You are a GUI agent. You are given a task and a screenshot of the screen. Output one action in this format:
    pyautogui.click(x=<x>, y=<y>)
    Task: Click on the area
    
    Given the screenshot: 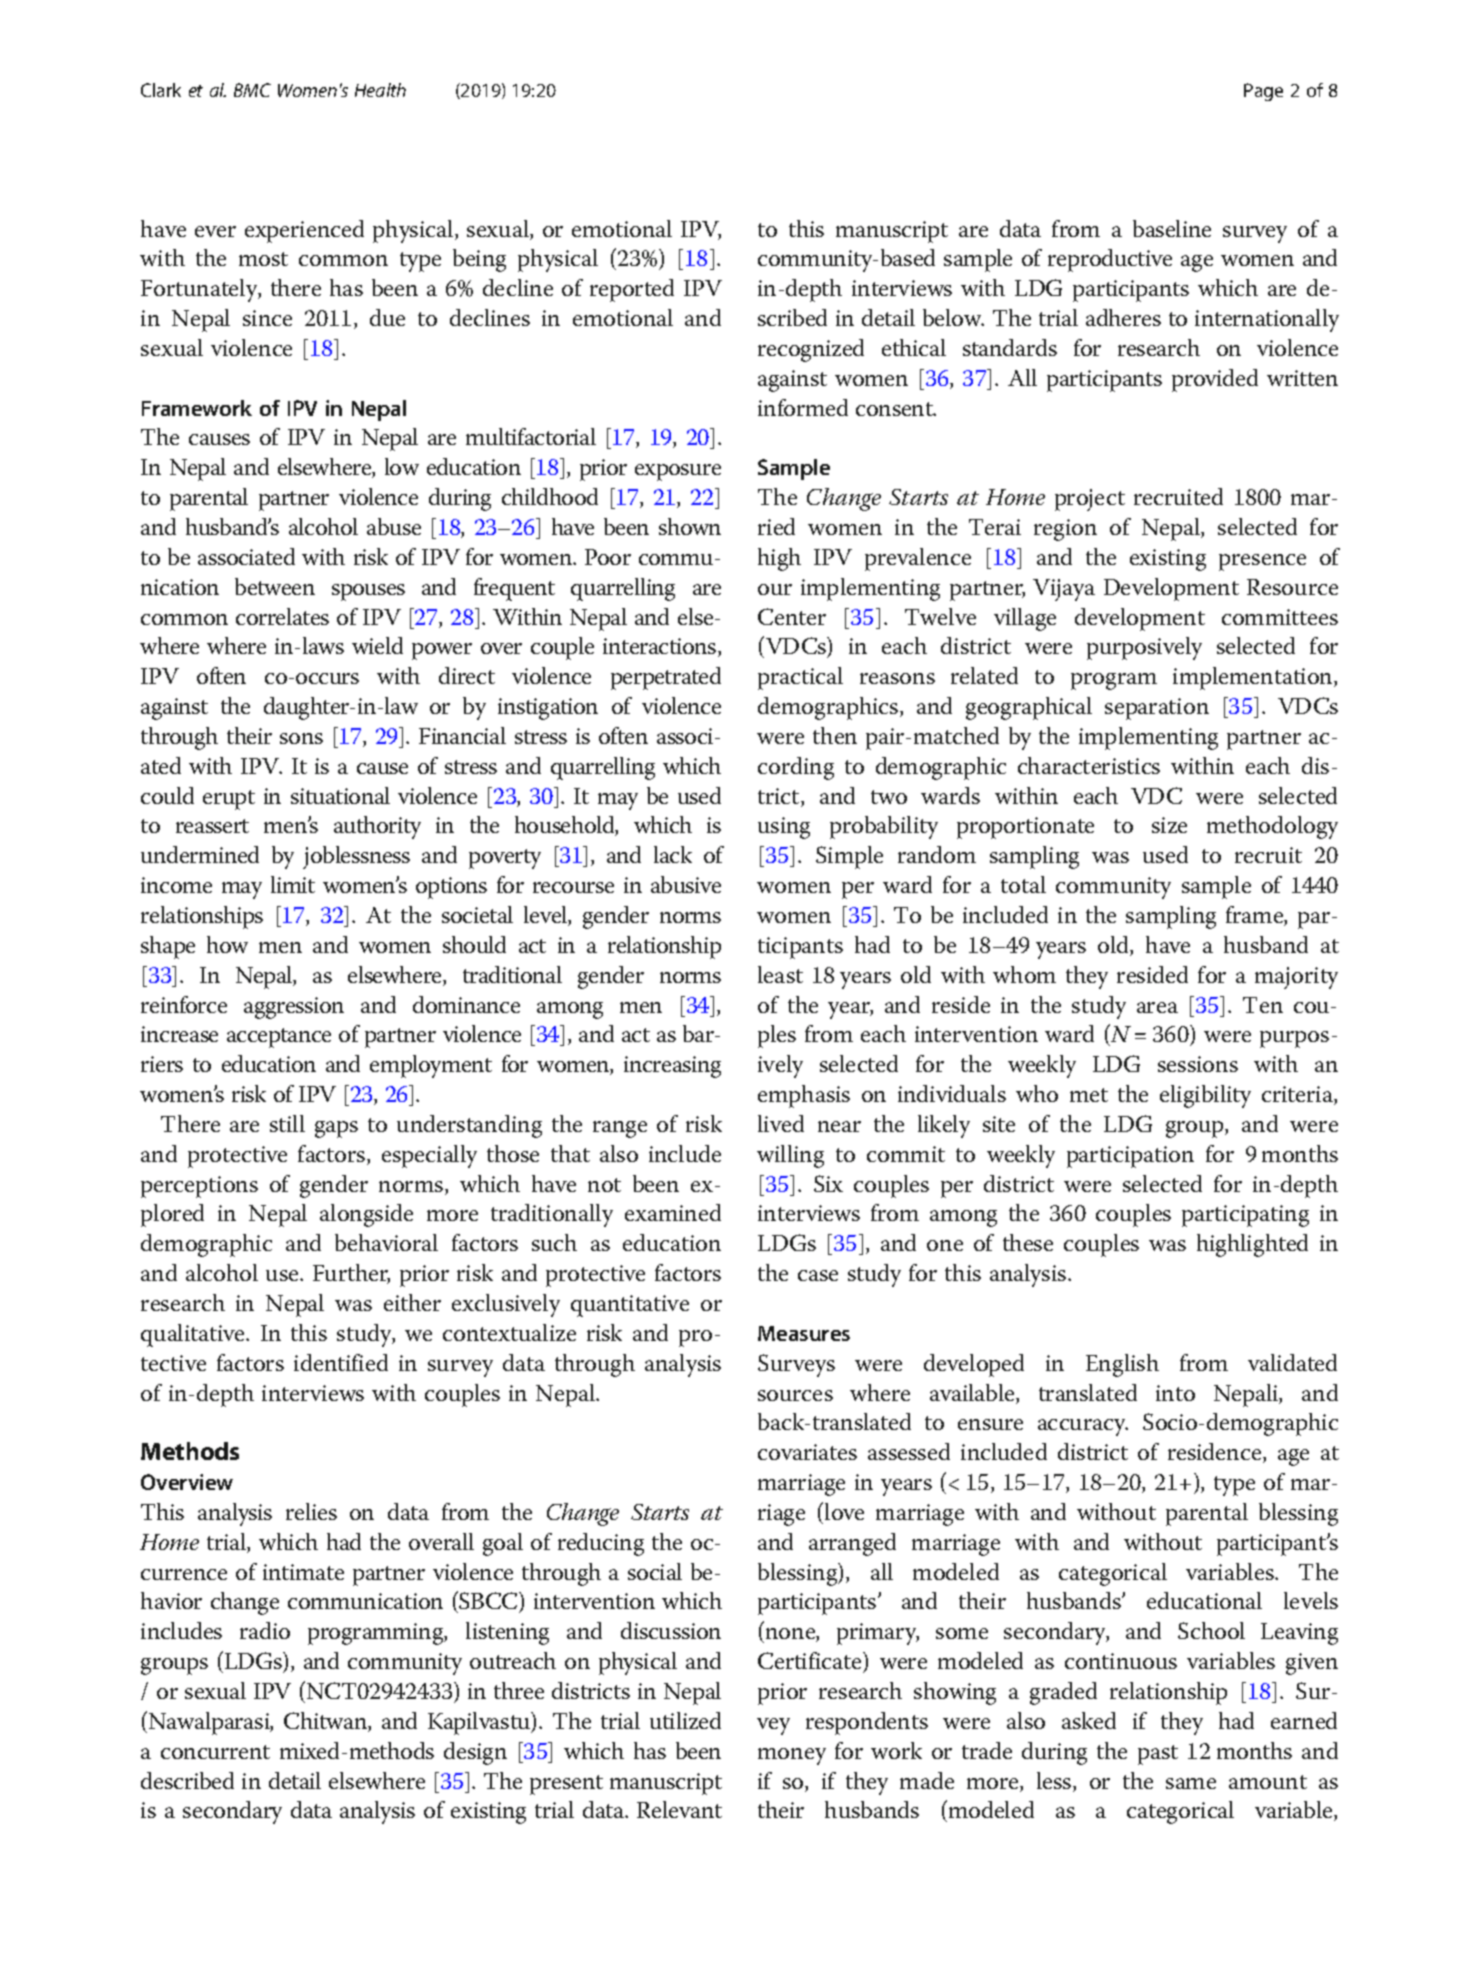 What is the action you would take?
    pyautogui.click(x=1157, y=1007)
